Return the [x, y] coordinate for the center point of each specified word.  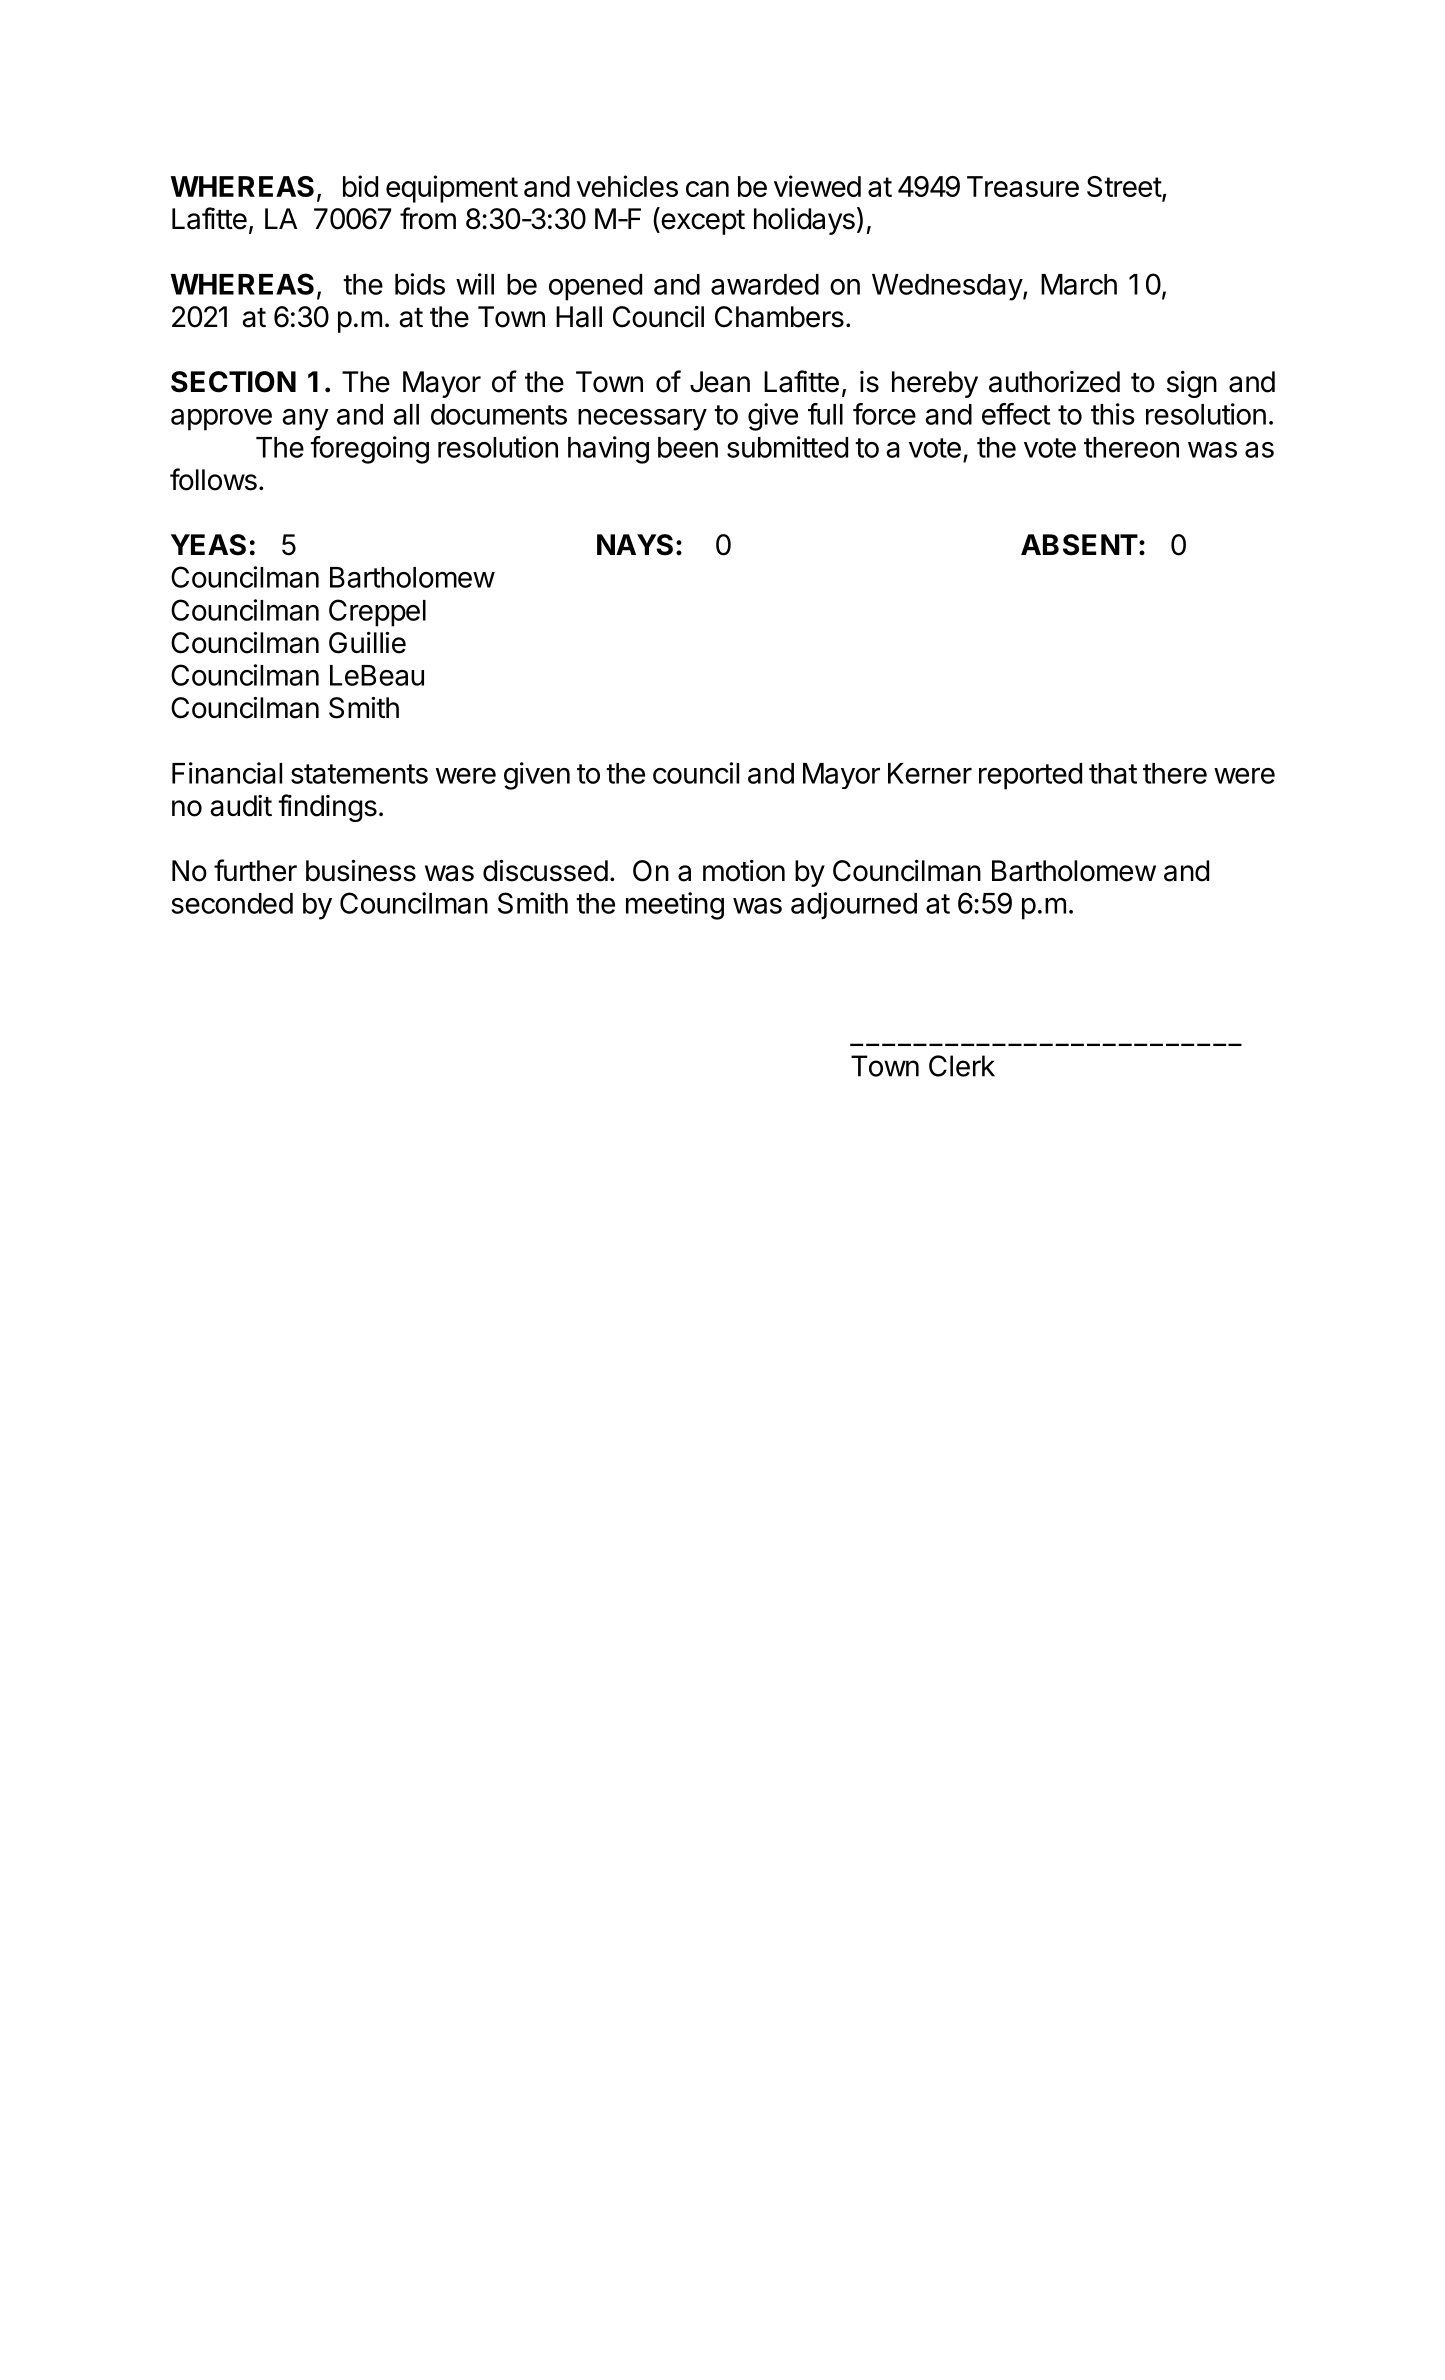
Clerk [962, 1066]
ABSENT [1079, 545]
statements [359, 774]
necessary [642, 420]
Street [1125, 188]
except [702, 222]
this [1113, 414]
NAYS [635, 545]
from [428, 218]
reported [1030, 776]
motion [744, 871]
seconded [232, 903]
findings [327, 808]
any [306, 420]
